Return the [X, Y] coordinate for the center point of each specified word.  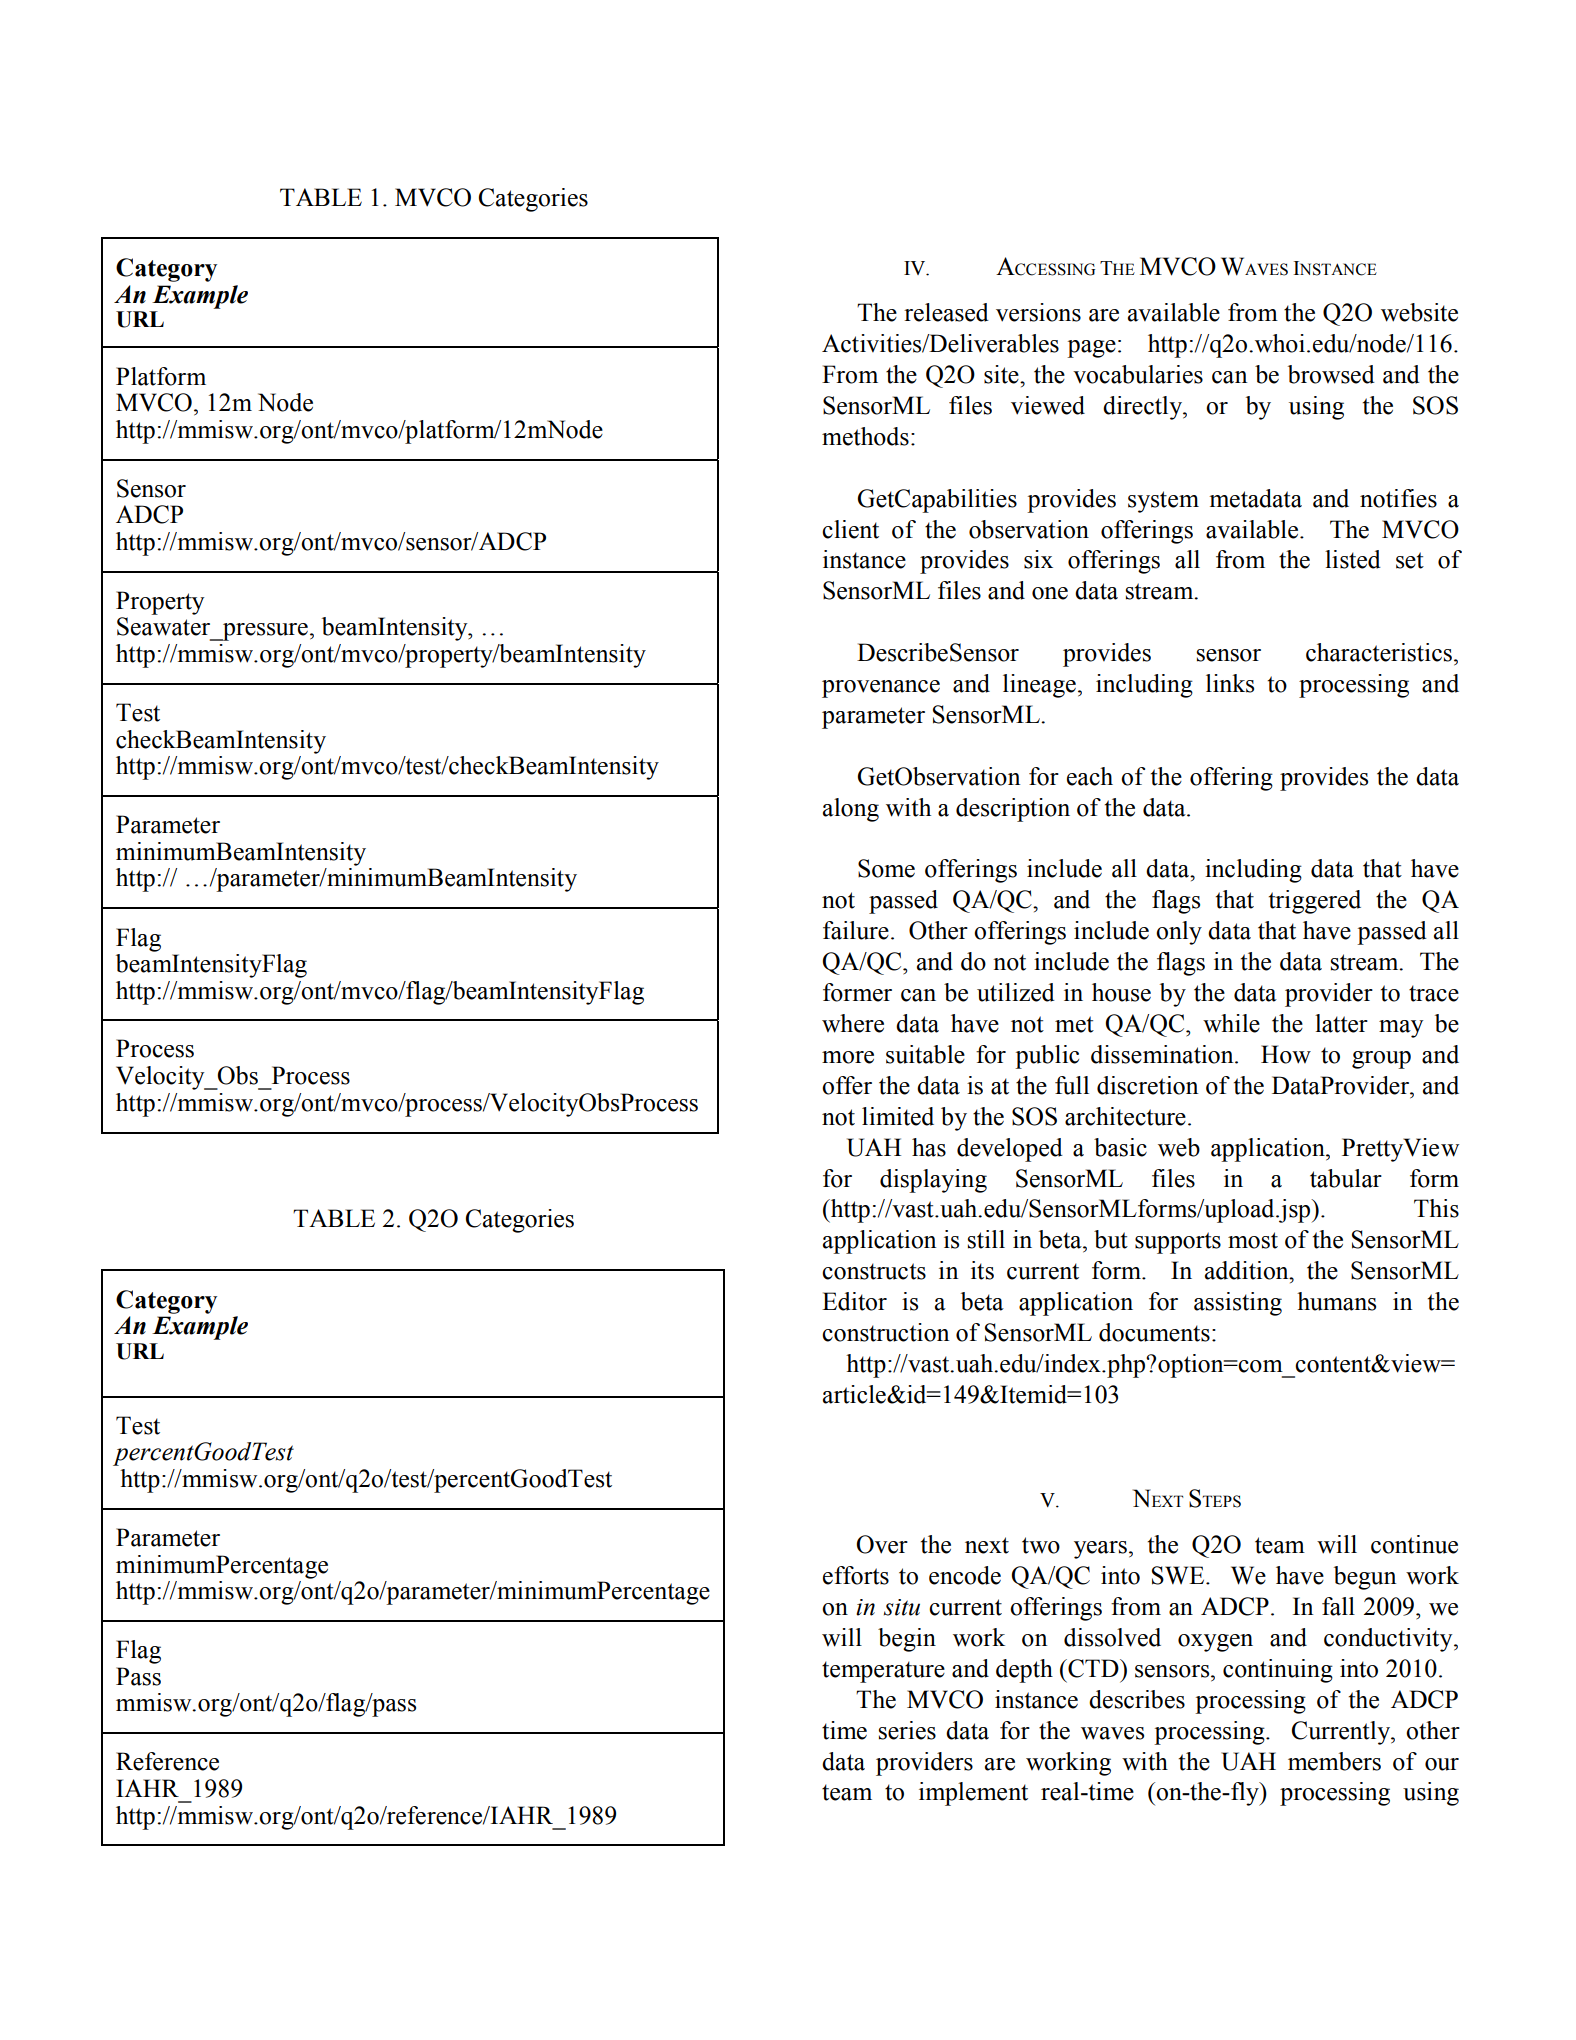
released [946, 312]
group [1381, 1060]
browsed [1331, 374]
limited [898, 1116]
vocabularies [1138, 374]
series [907, 1730]
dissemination [1163, 1054]
